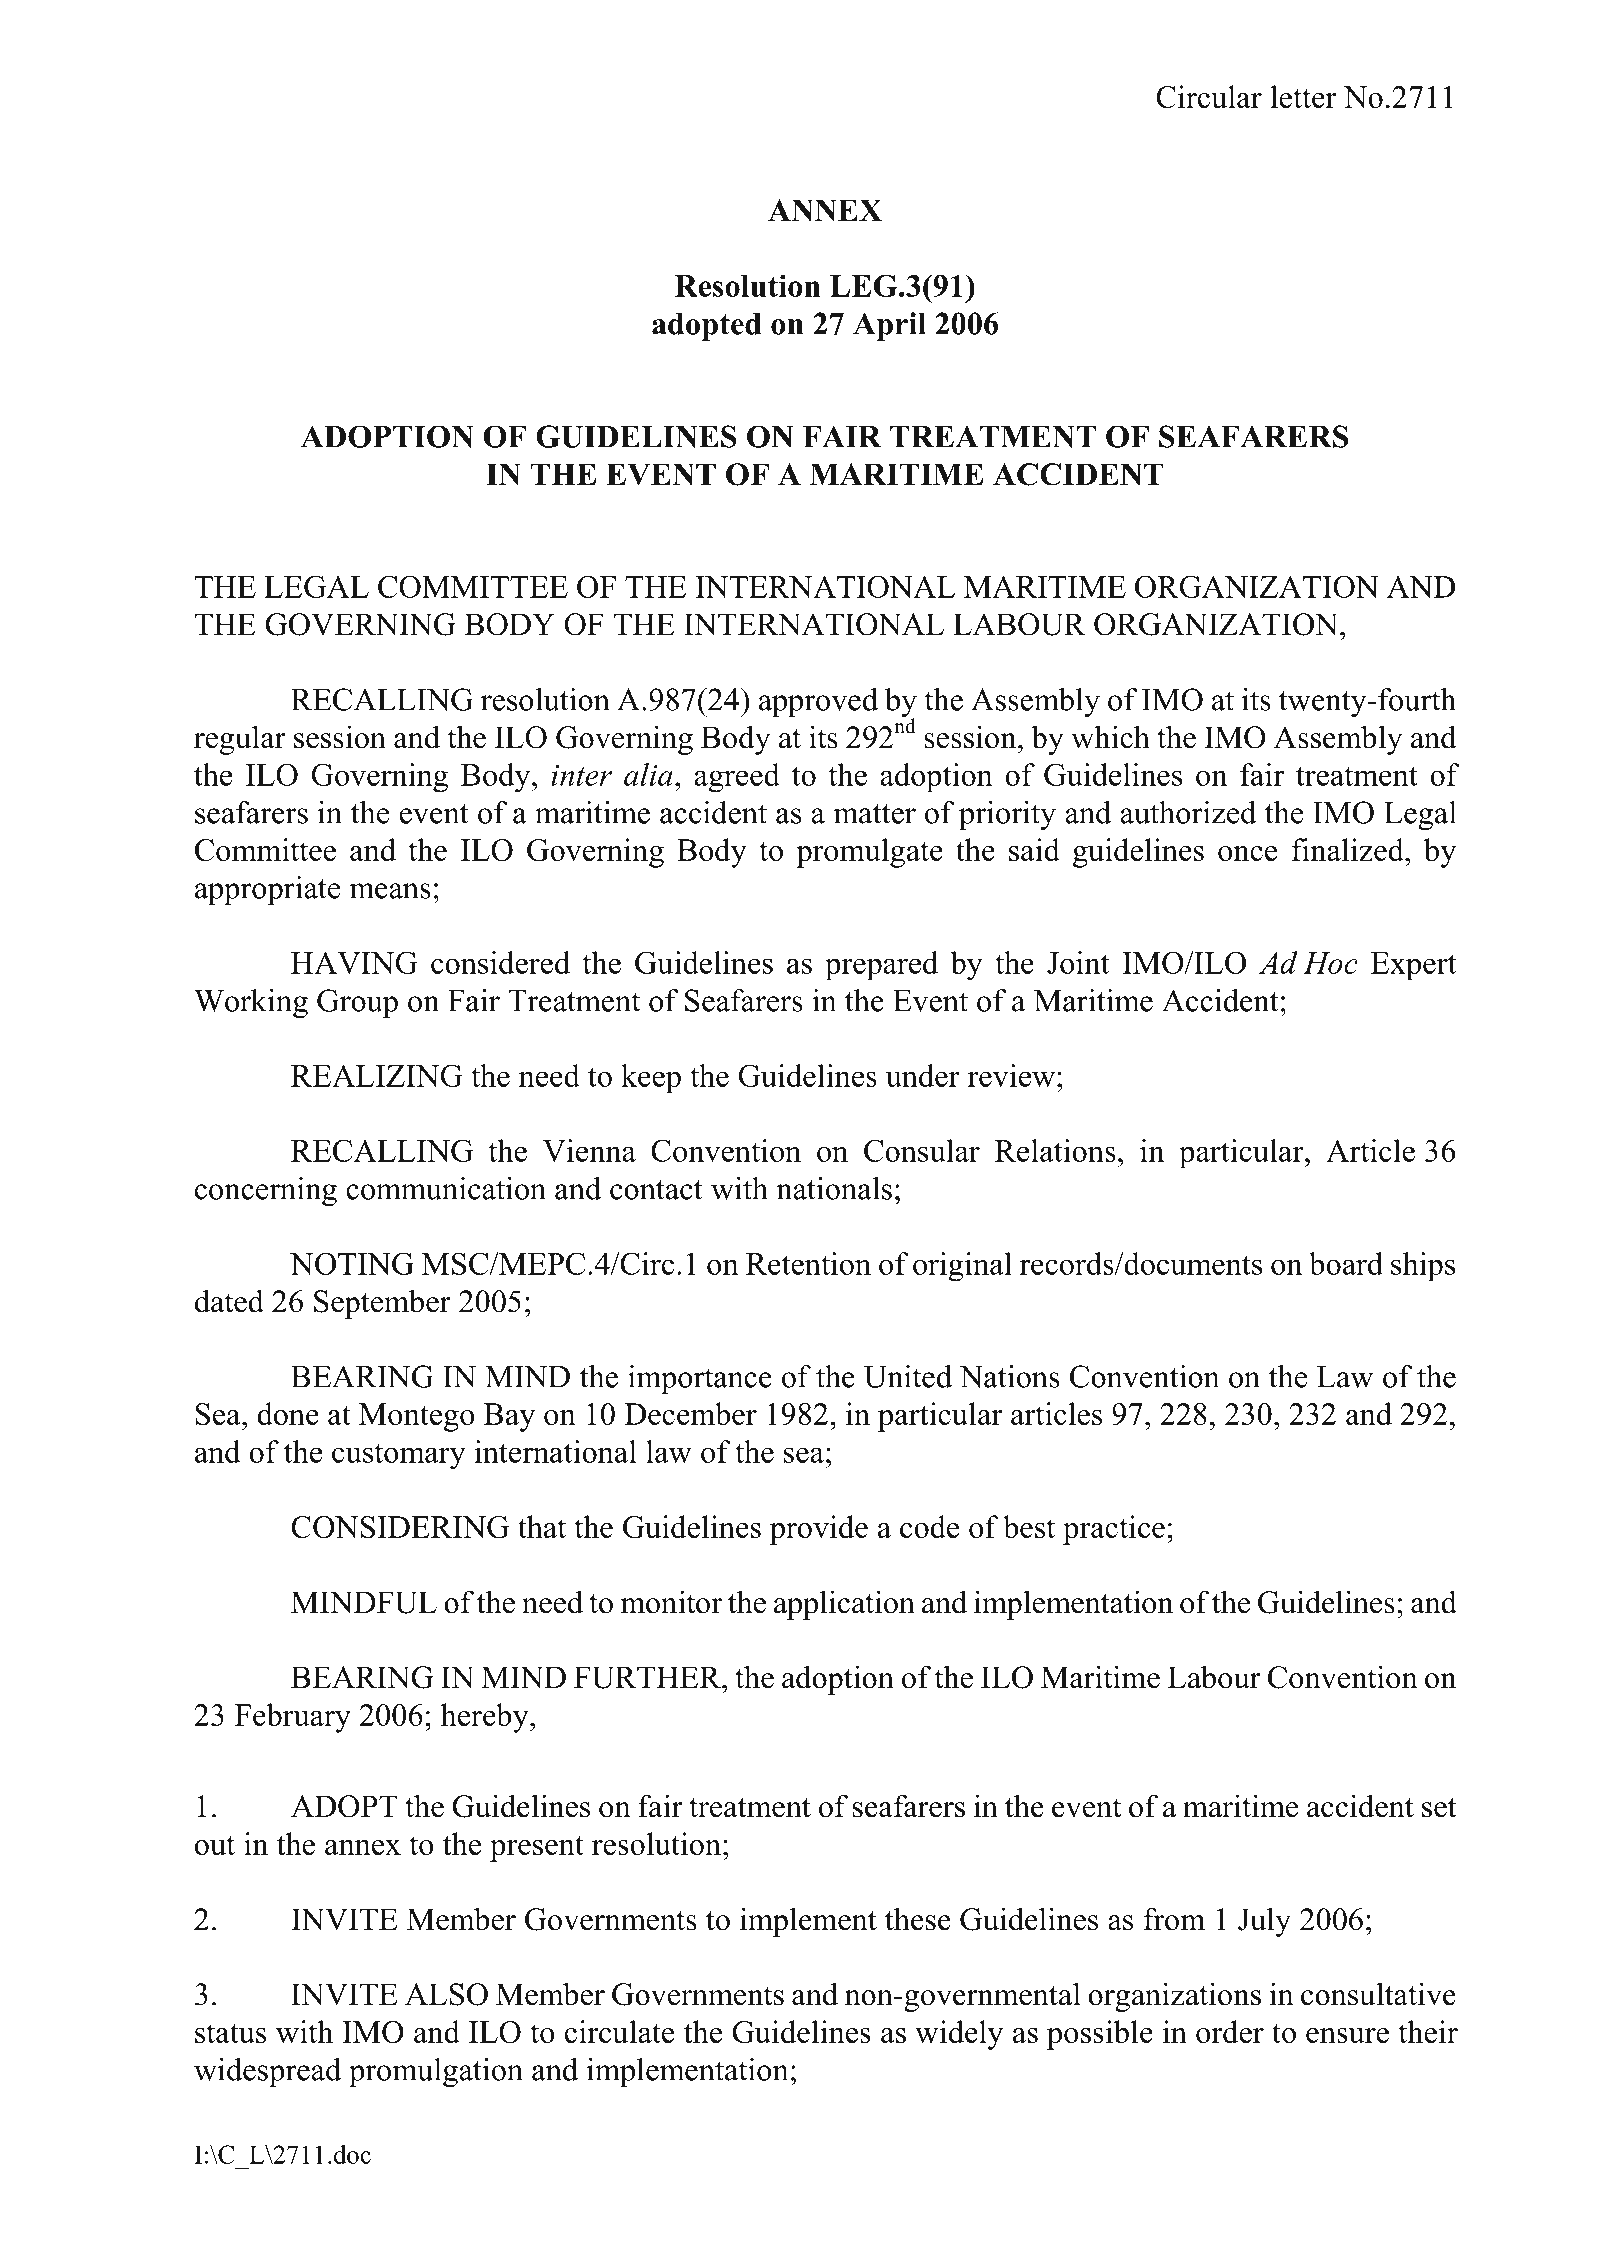 This screenshot has height=2265, width=1601. I want to click on means, so click(390, 891).
